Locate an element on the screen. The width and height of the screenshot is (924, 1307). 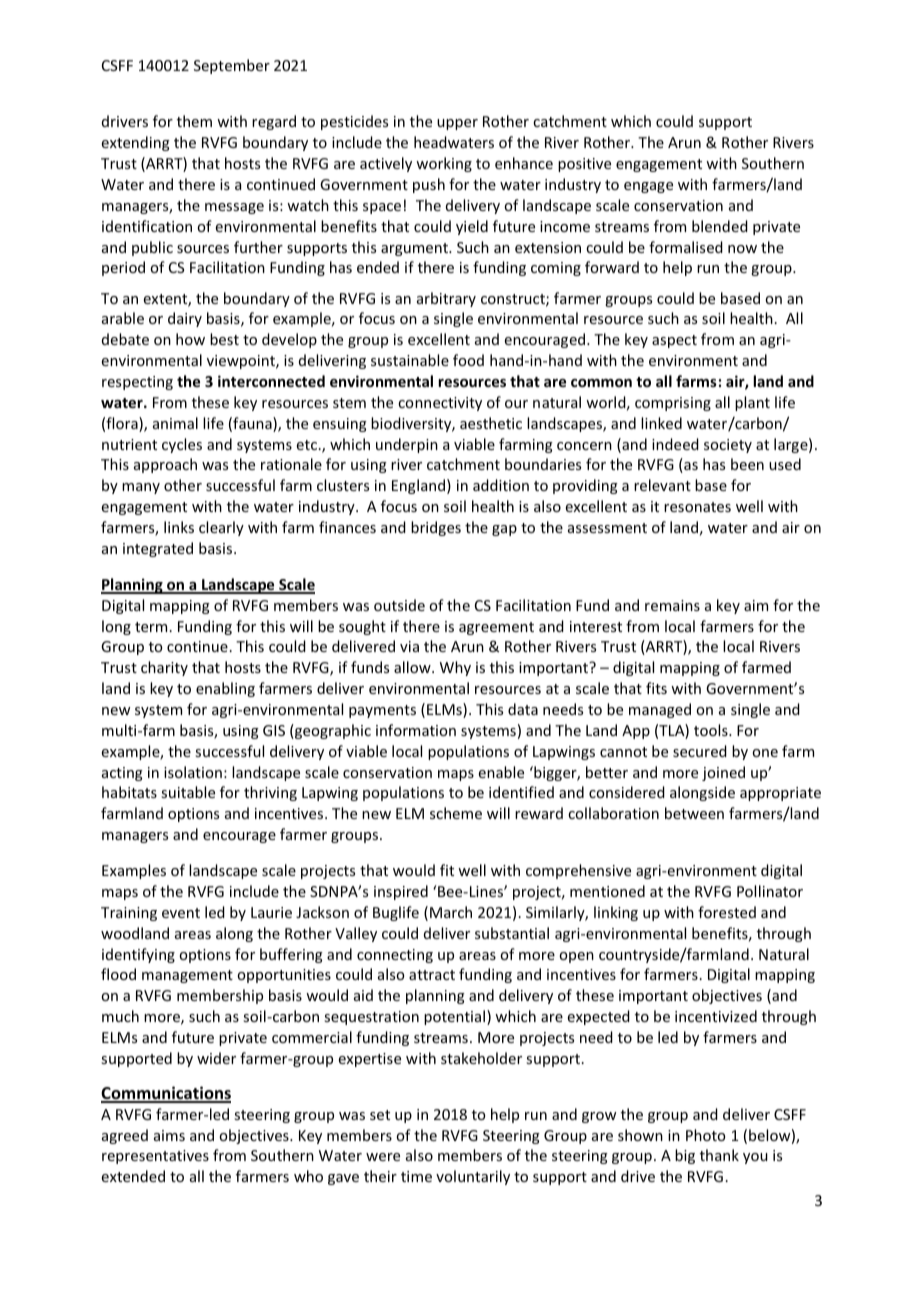
them is located at coordinates (194, 121).
